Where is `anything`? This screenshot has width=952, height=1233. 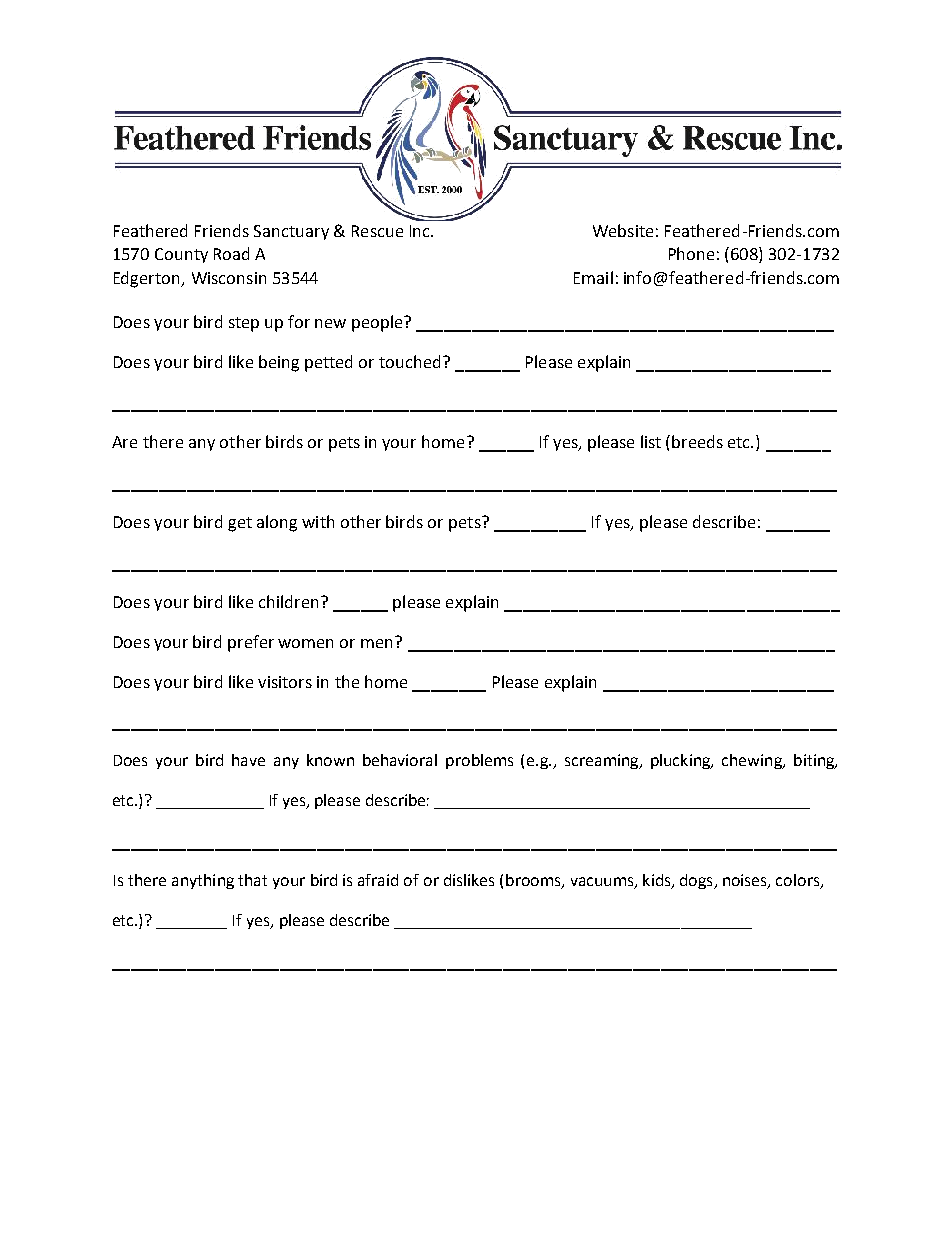
anything is located at coordinates (203, 881).
